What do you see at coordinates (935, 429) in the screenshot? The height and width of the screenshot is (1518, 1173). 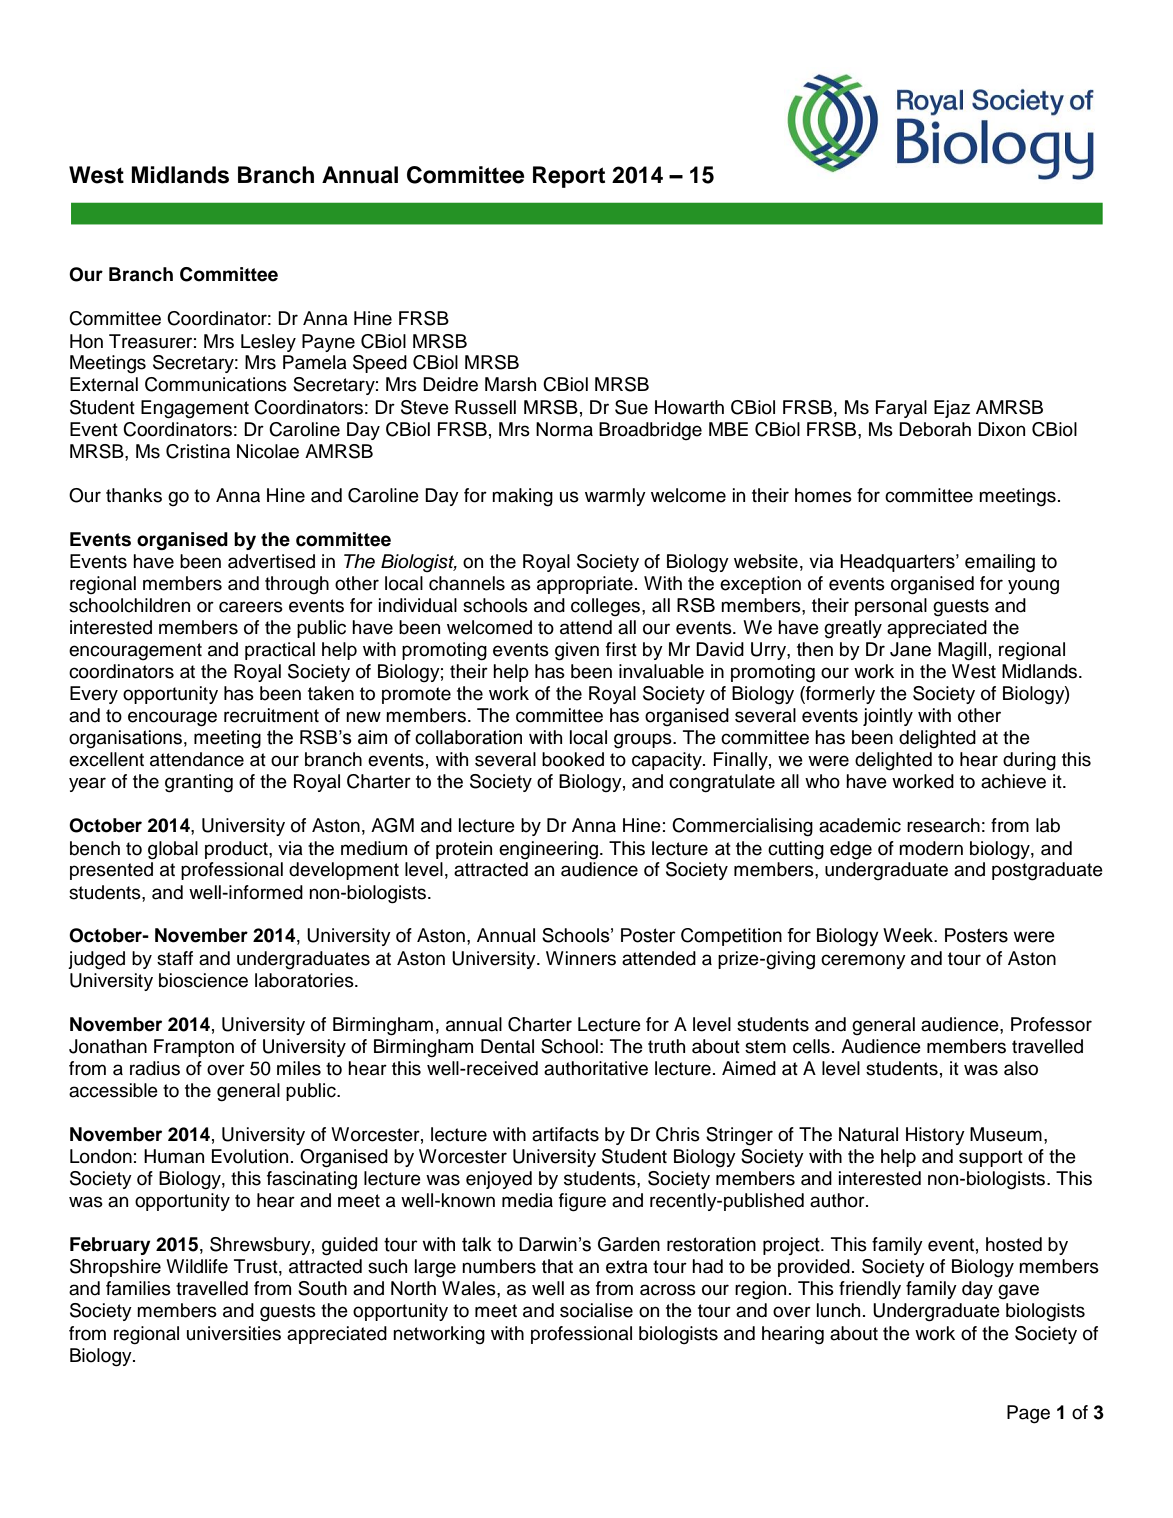 I see `Deborah` at bounding box center [935, 429].
